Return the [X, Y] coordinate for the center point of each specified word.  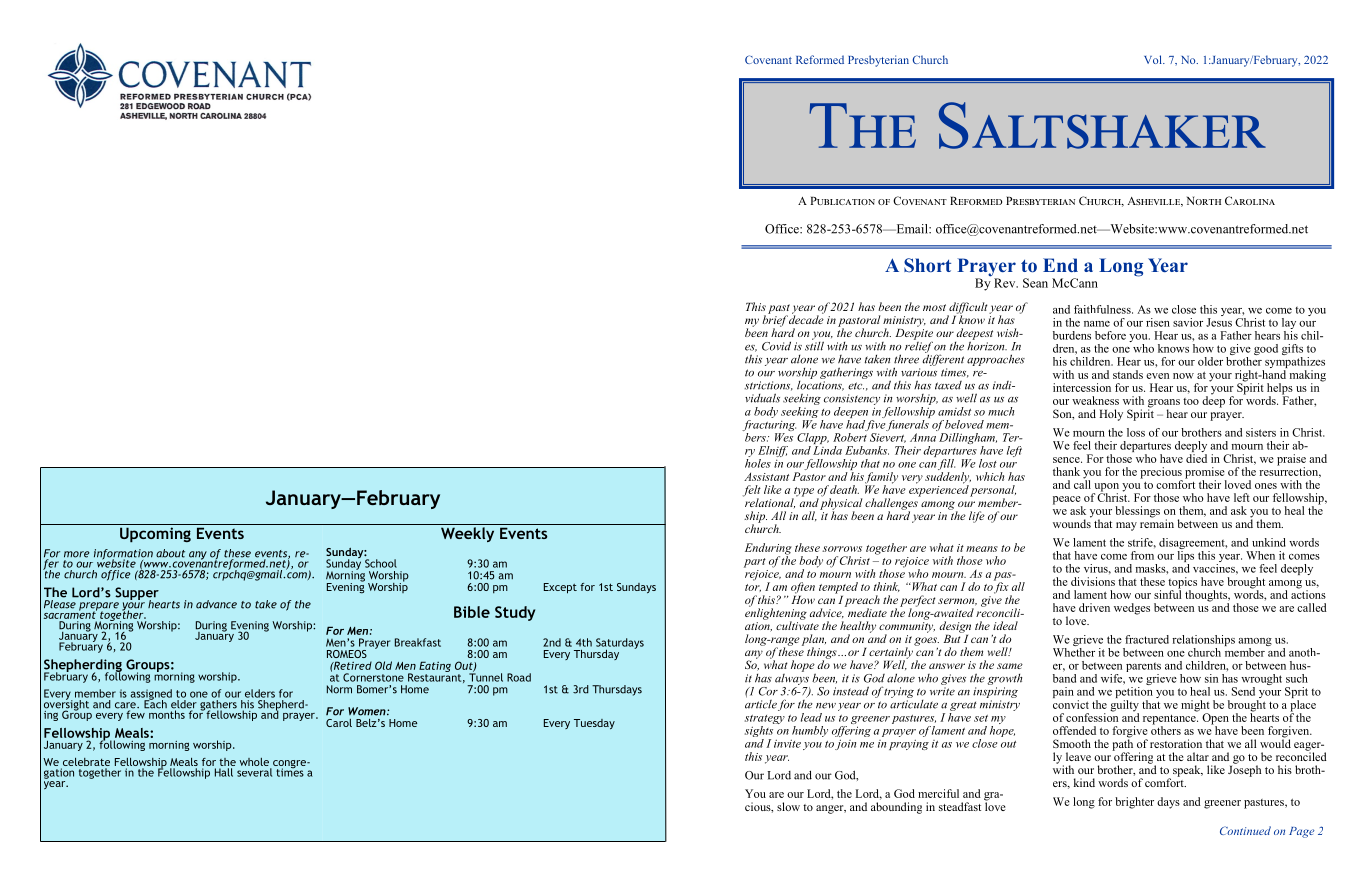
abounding [896, 808]
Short [927, 265]
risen [1158, 322]
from [1142, 555]
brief [775, 321]
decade [806, 318]
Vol [1154, 59]
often [803, 588]
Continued [1245, 830]
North [1204, 201]
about [170, 553]
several [254, 772]
